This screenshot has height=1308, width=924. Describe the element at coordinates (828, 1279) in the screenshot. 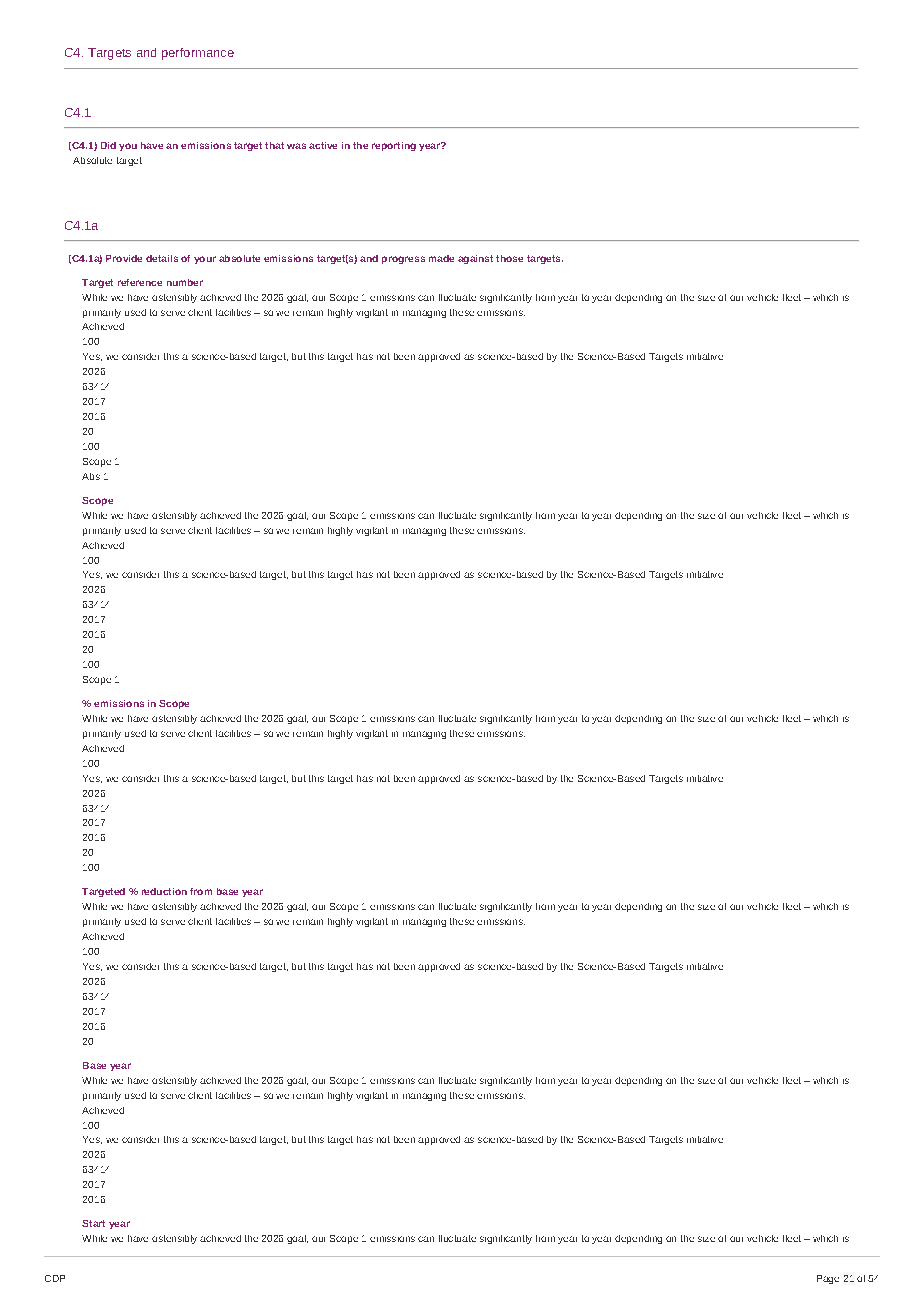

I see `Page` at that location.
